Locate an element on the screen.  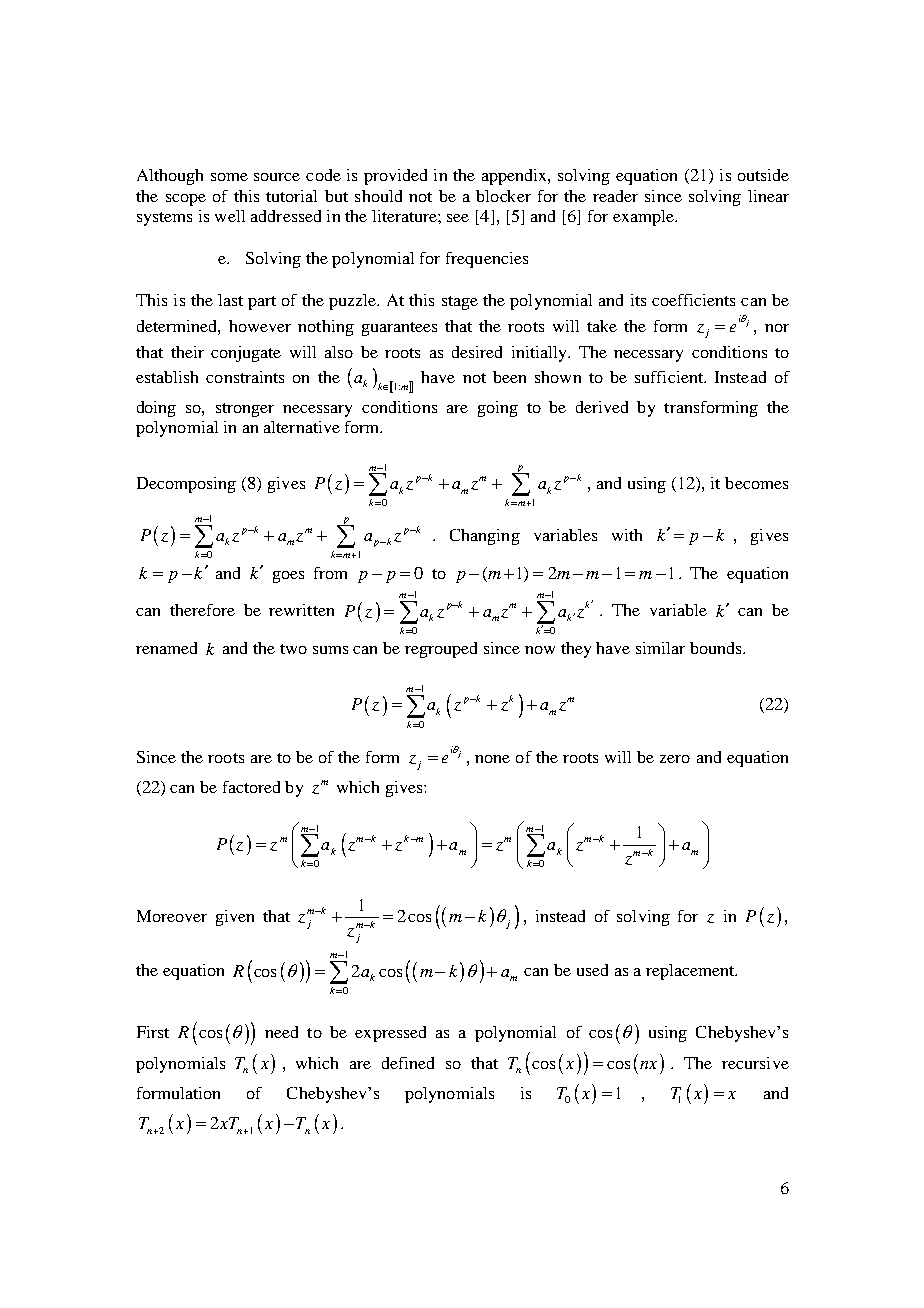
see is located at coordinates (458, 218).
